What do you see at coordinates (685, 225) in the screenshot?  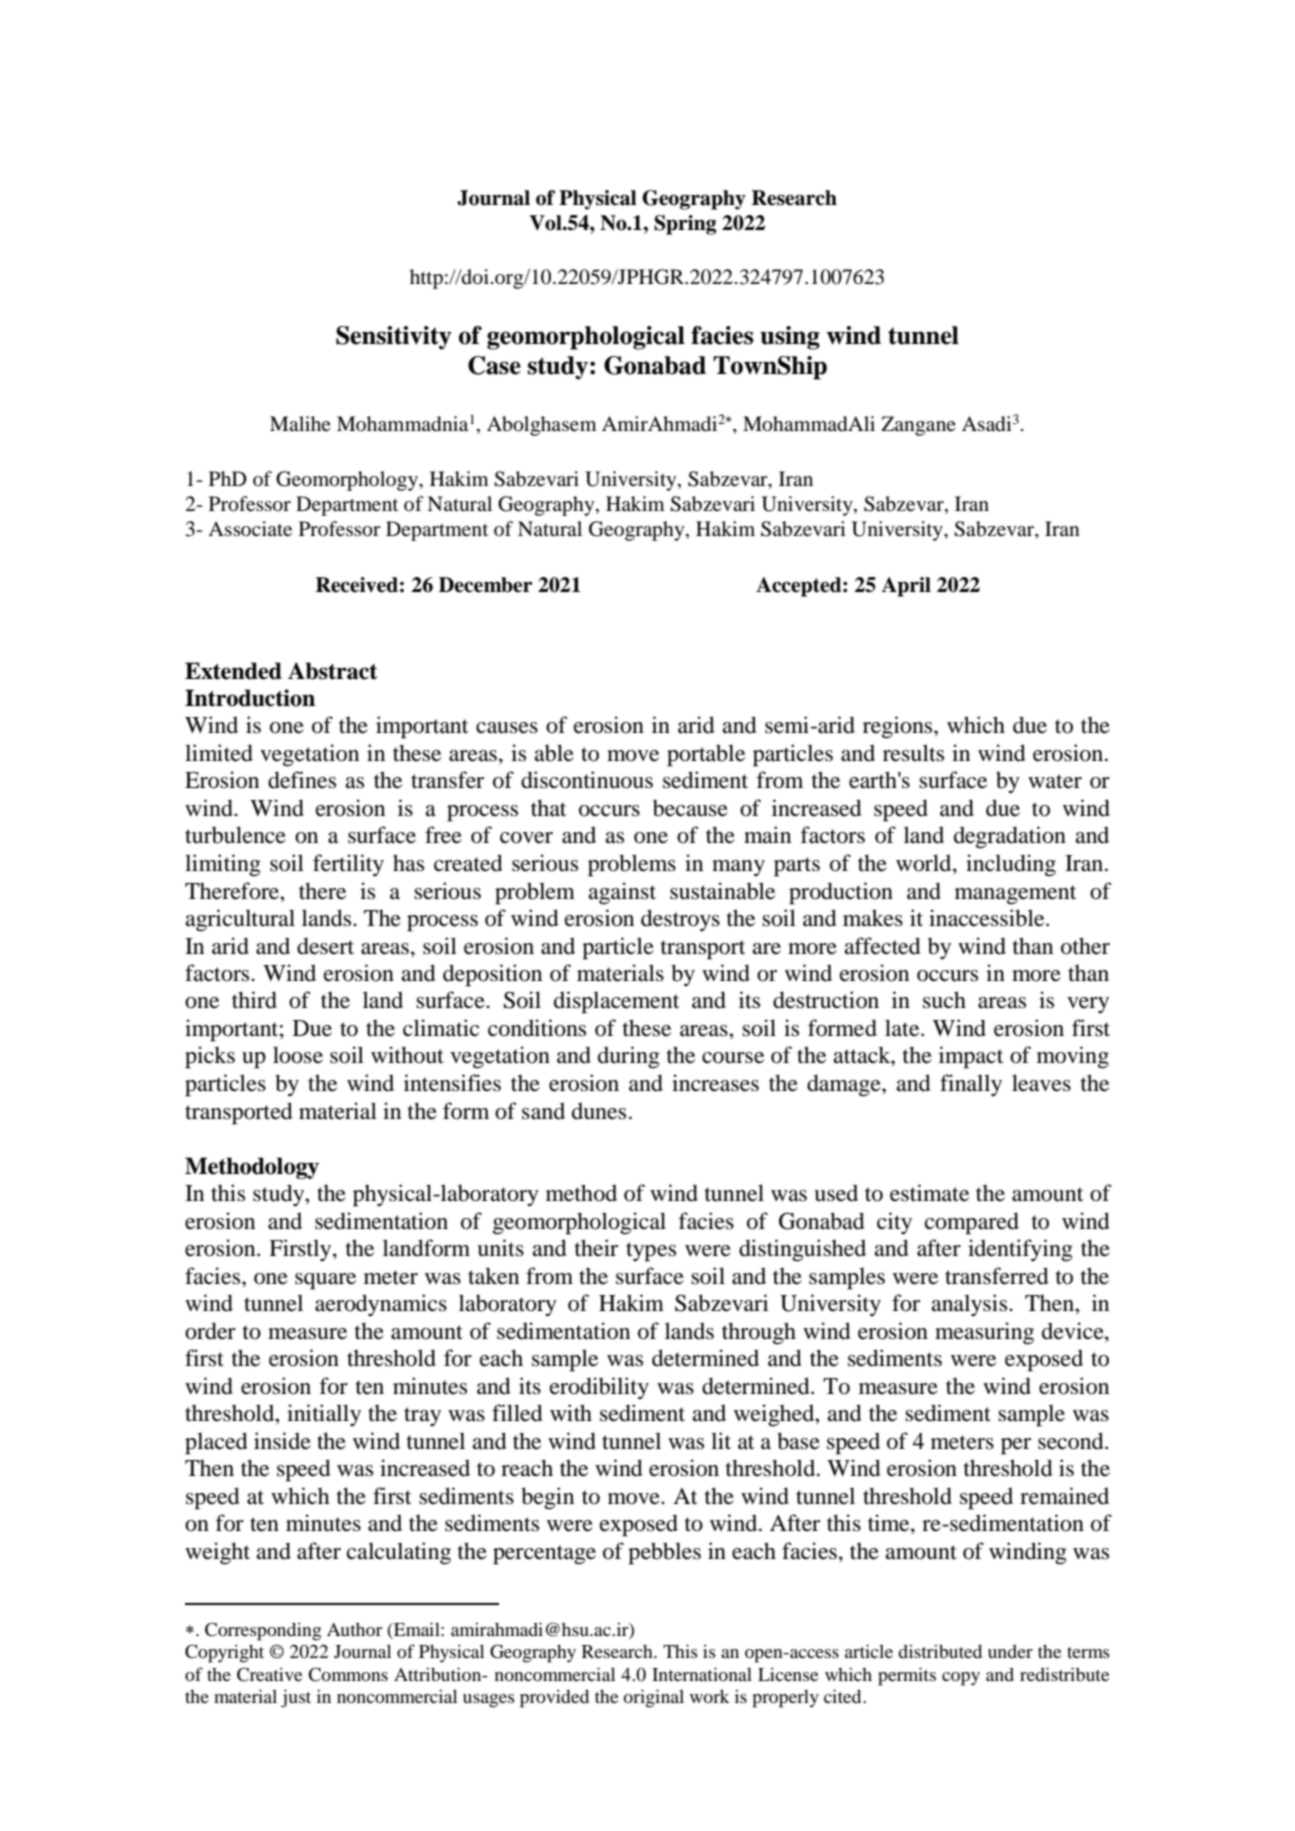 I see `Spring` at bounding box center [685, 225].
